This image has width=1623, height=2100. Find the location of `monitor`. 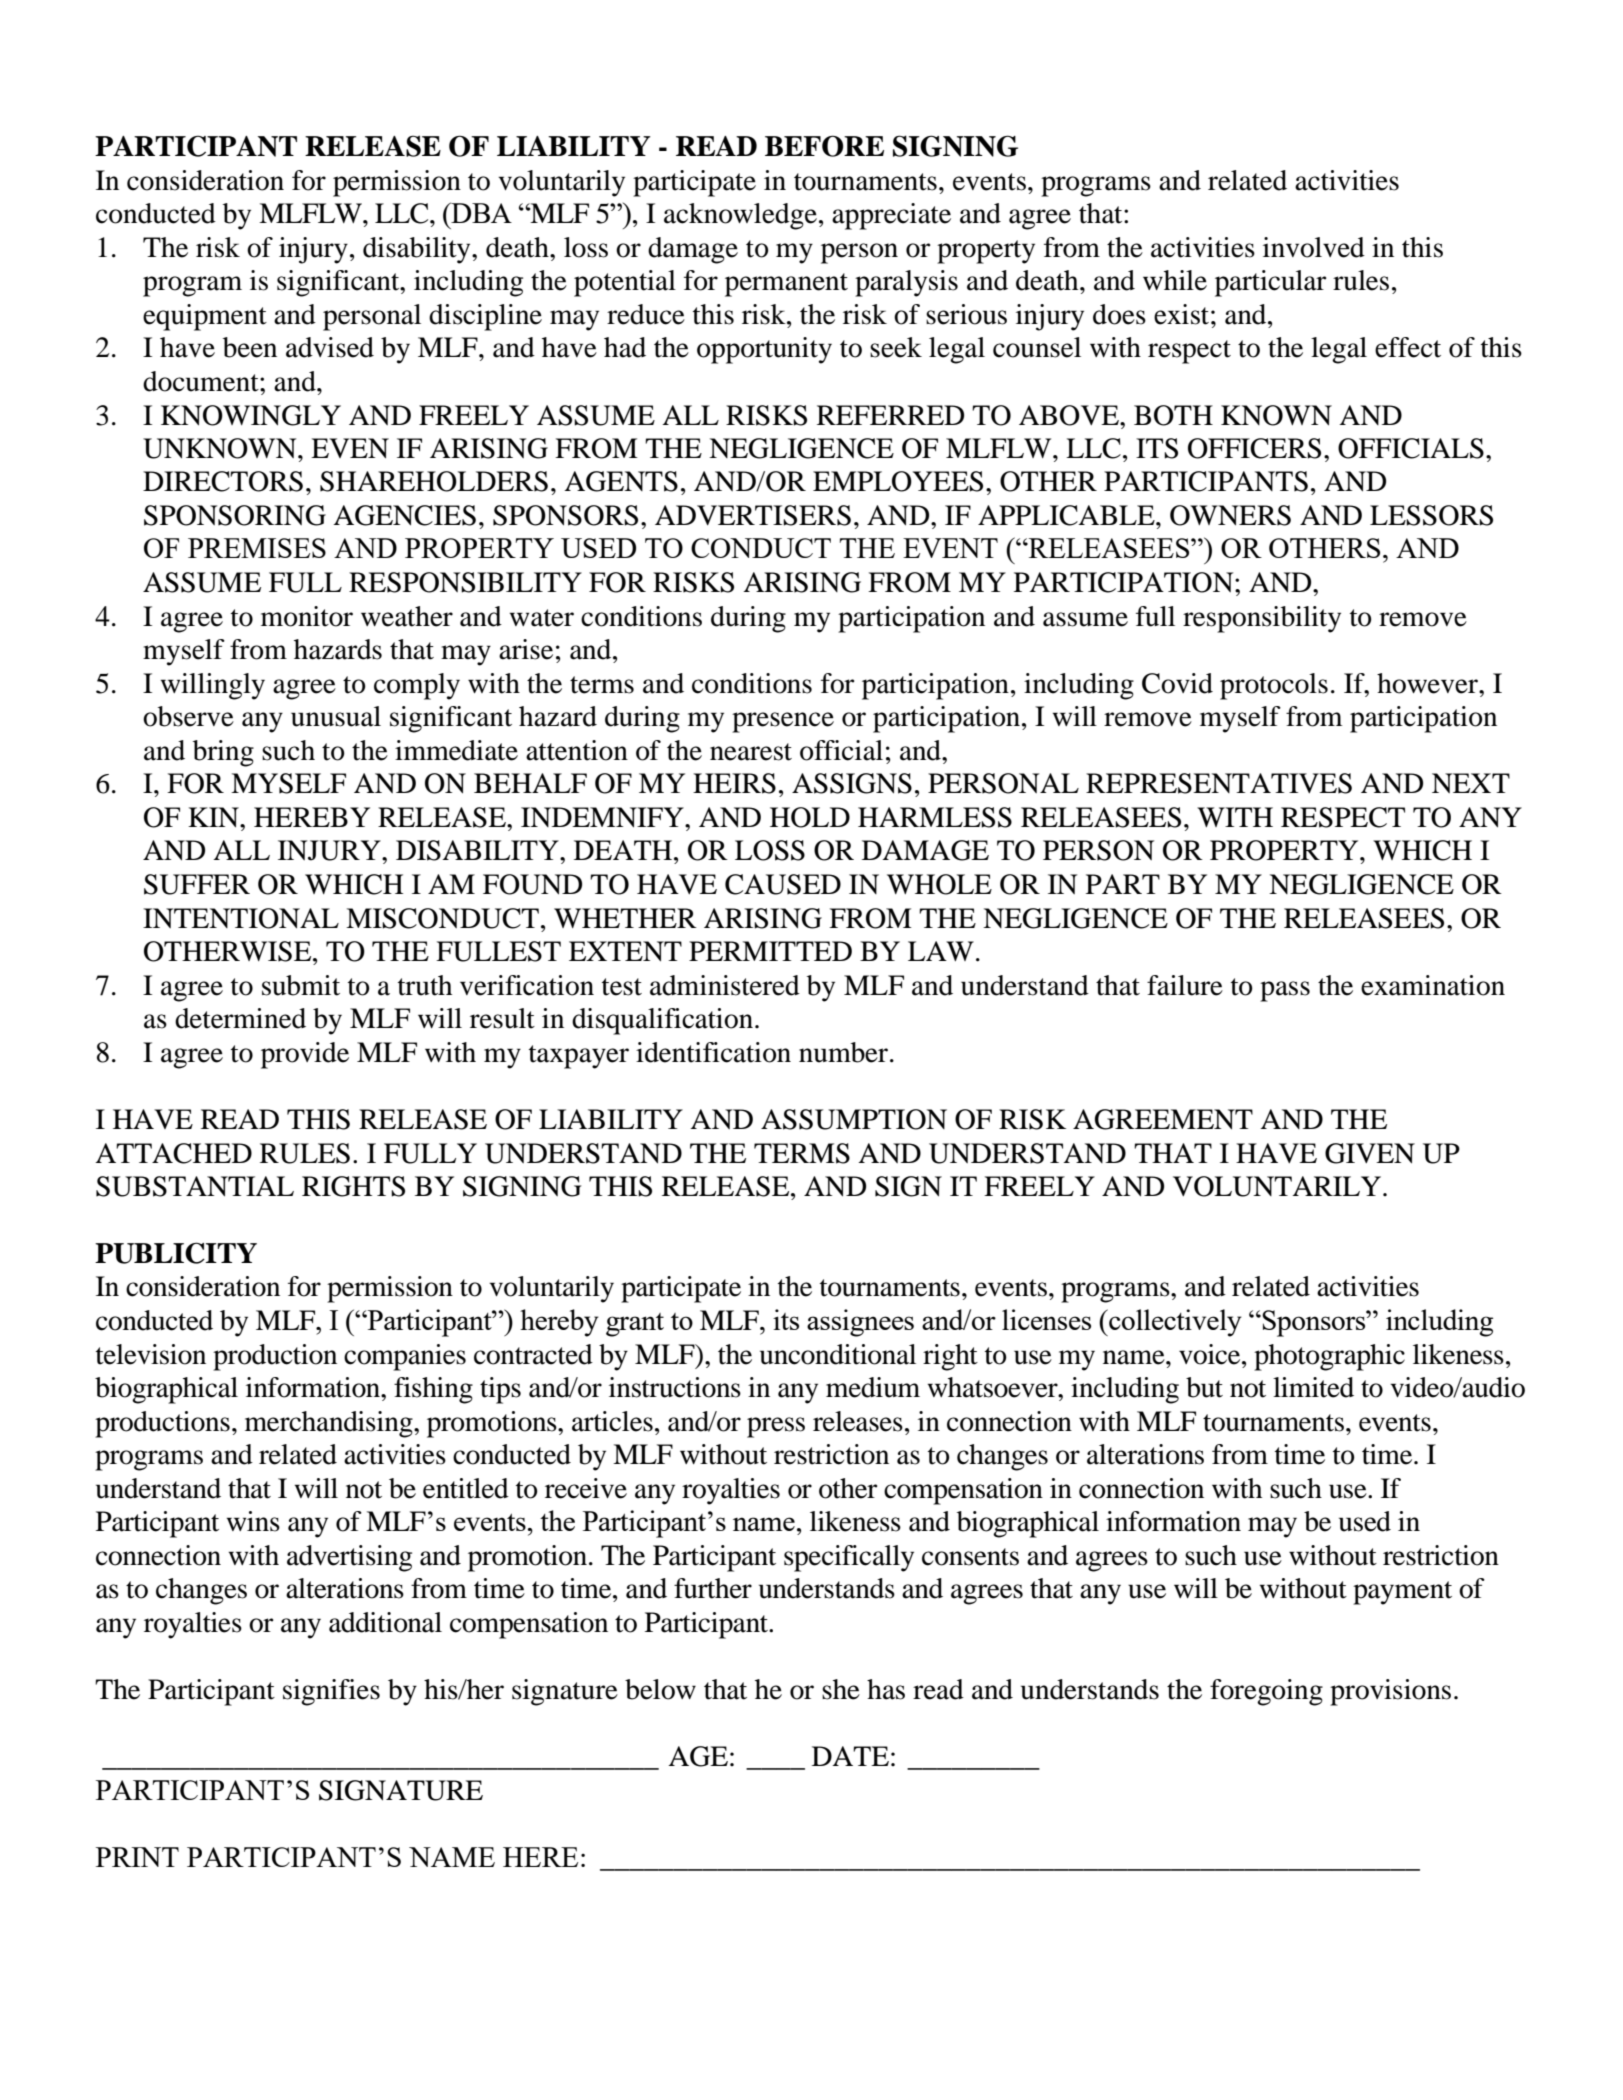

monitor is located at coordinates (307, 616).
